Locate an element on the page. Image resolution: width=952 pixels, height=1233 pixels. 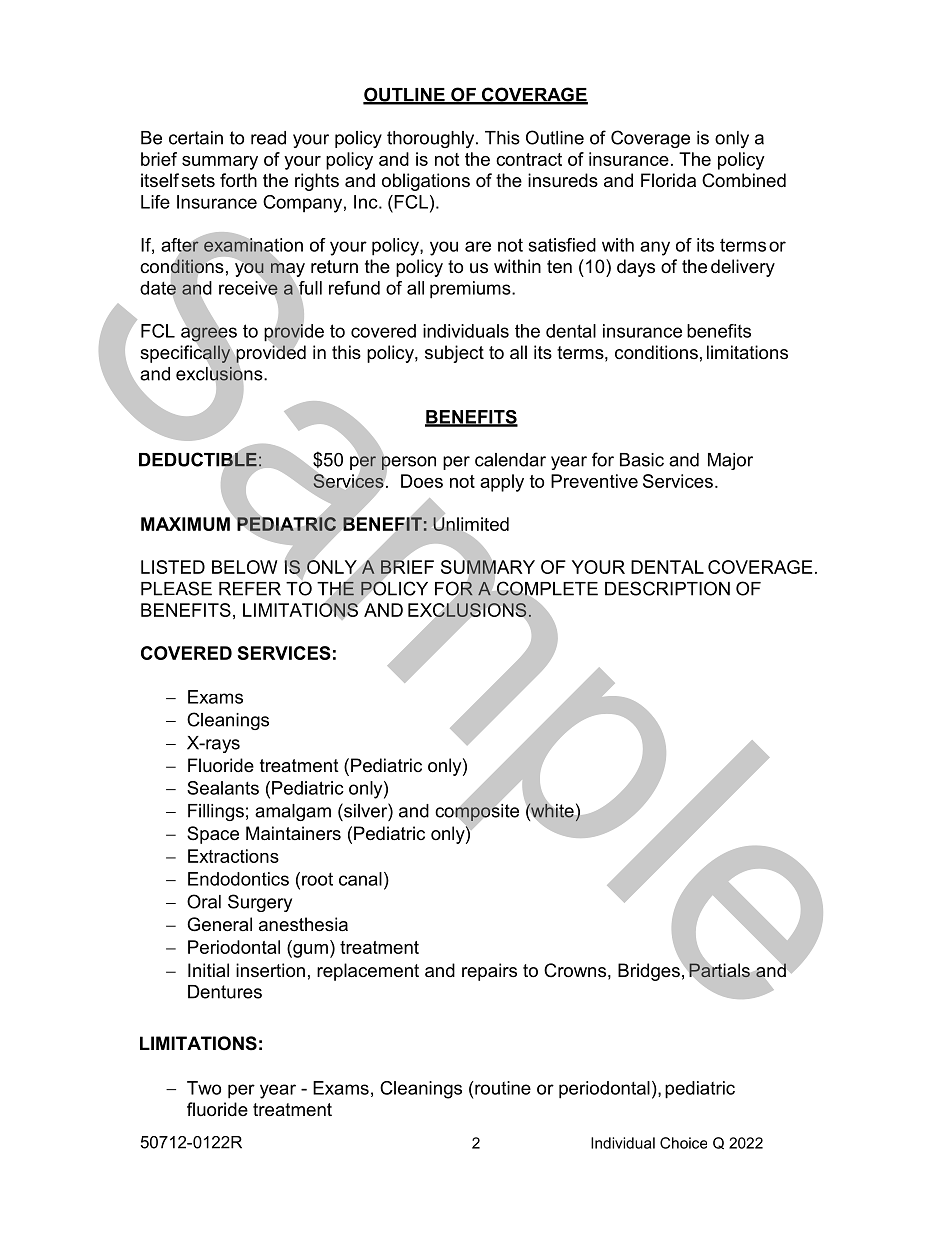
obligations is located at coordinates (426, 182).
